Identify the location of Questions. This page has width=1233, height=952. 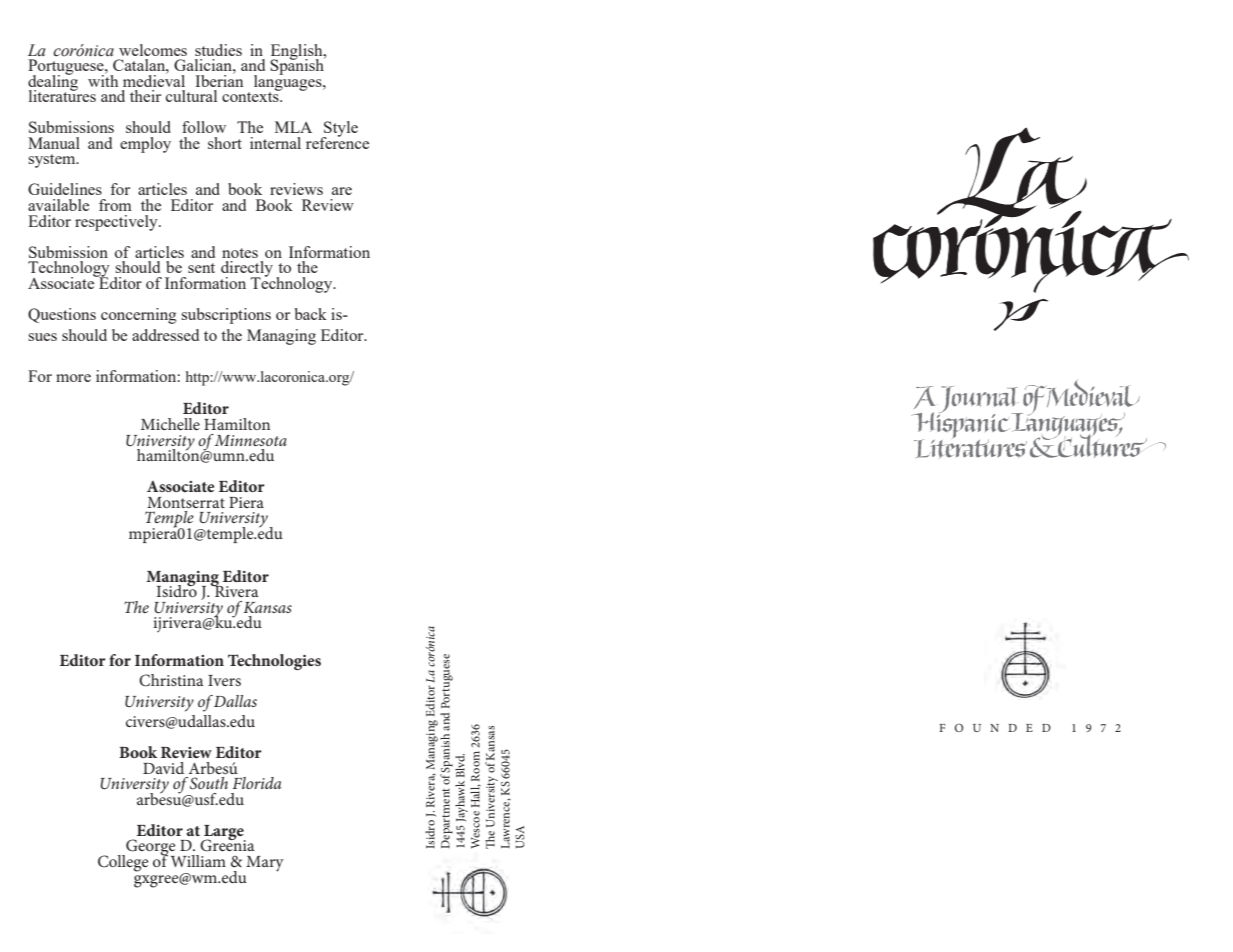
(62, 315).
